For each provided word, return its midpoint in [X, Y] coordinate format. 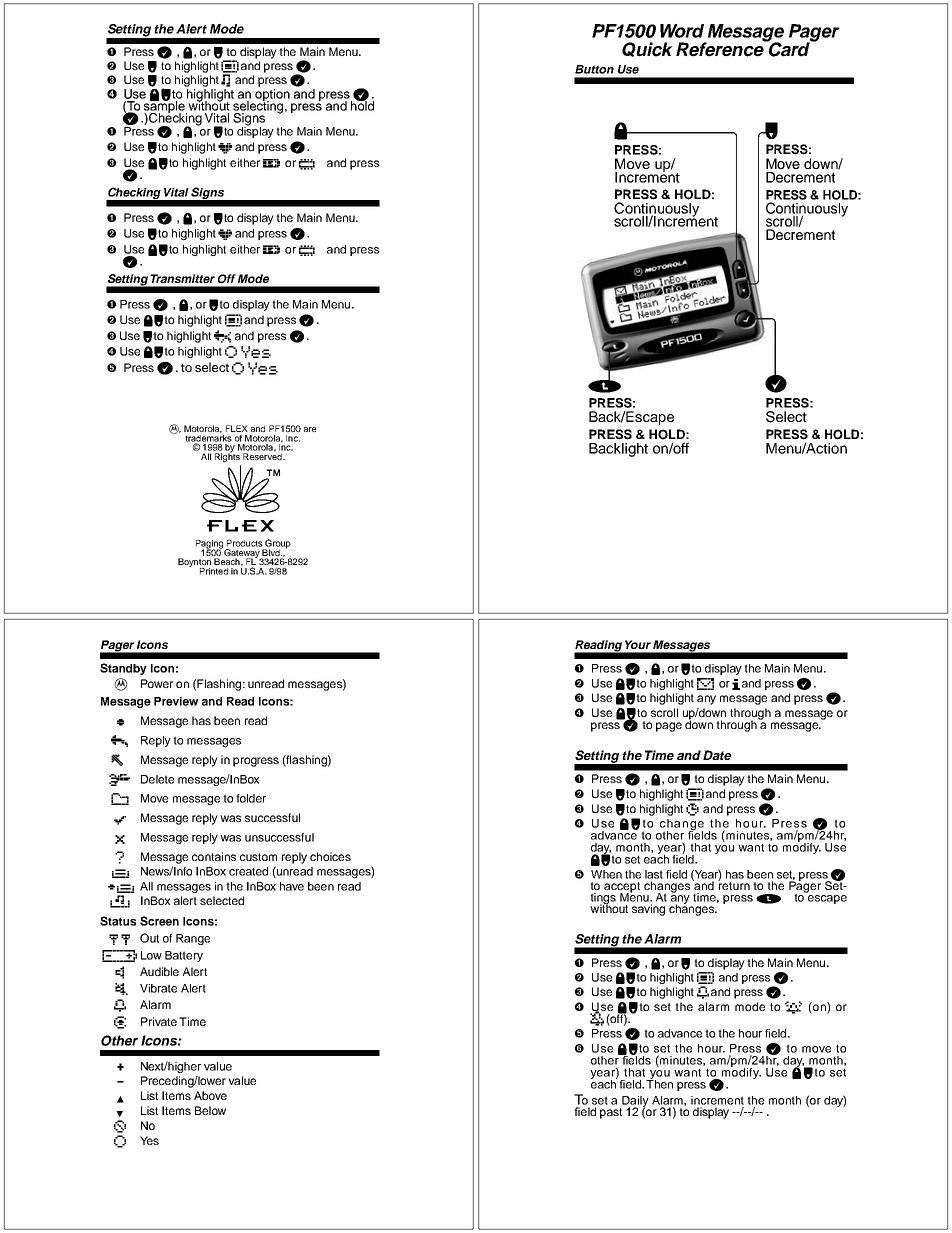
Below [210, 1110]
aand [234, 336]
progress [256, 762]
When [606, 874]
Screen [159, 921]
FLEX [237, 428]
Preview [176, 701]
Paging [209, 545]
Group [277, 545]
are [310, 429]
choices [330, 856]
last [654, 874]
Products [245, 543]
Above [210, 1095]
